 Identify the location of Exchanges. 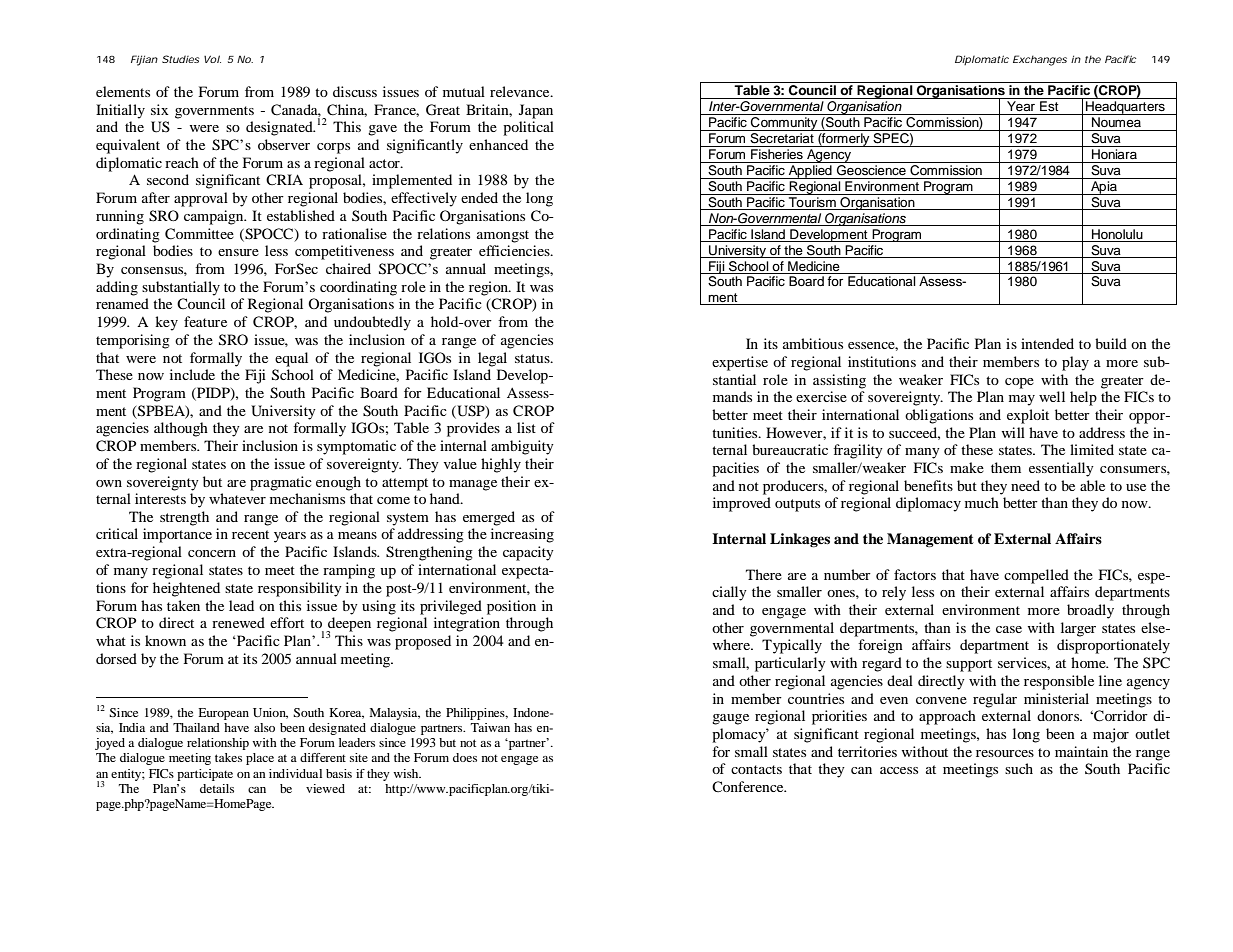
(1040, 60).
